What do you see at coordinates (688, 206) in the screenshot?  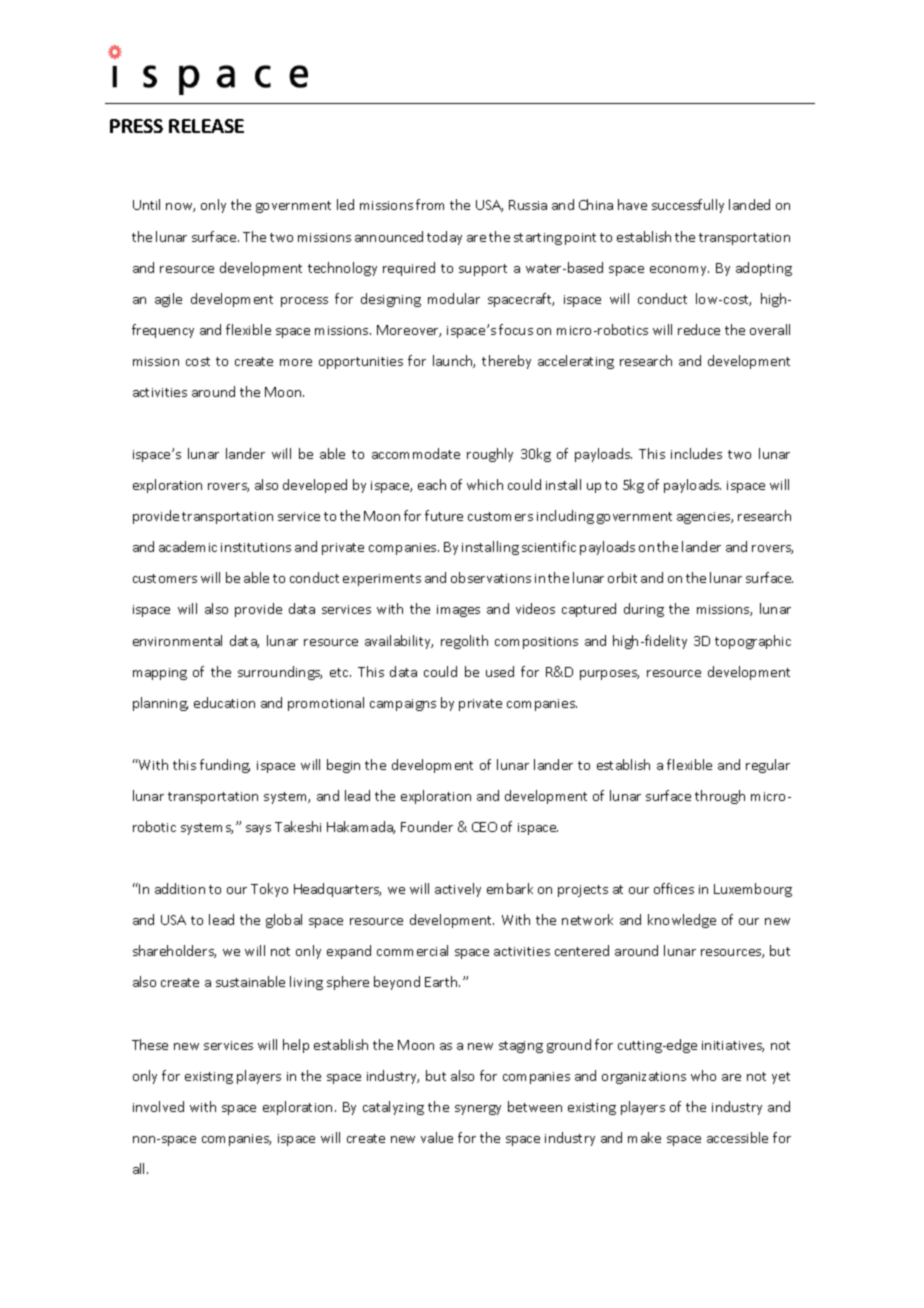 I see `successfully` at bounding box center [688, 206].
